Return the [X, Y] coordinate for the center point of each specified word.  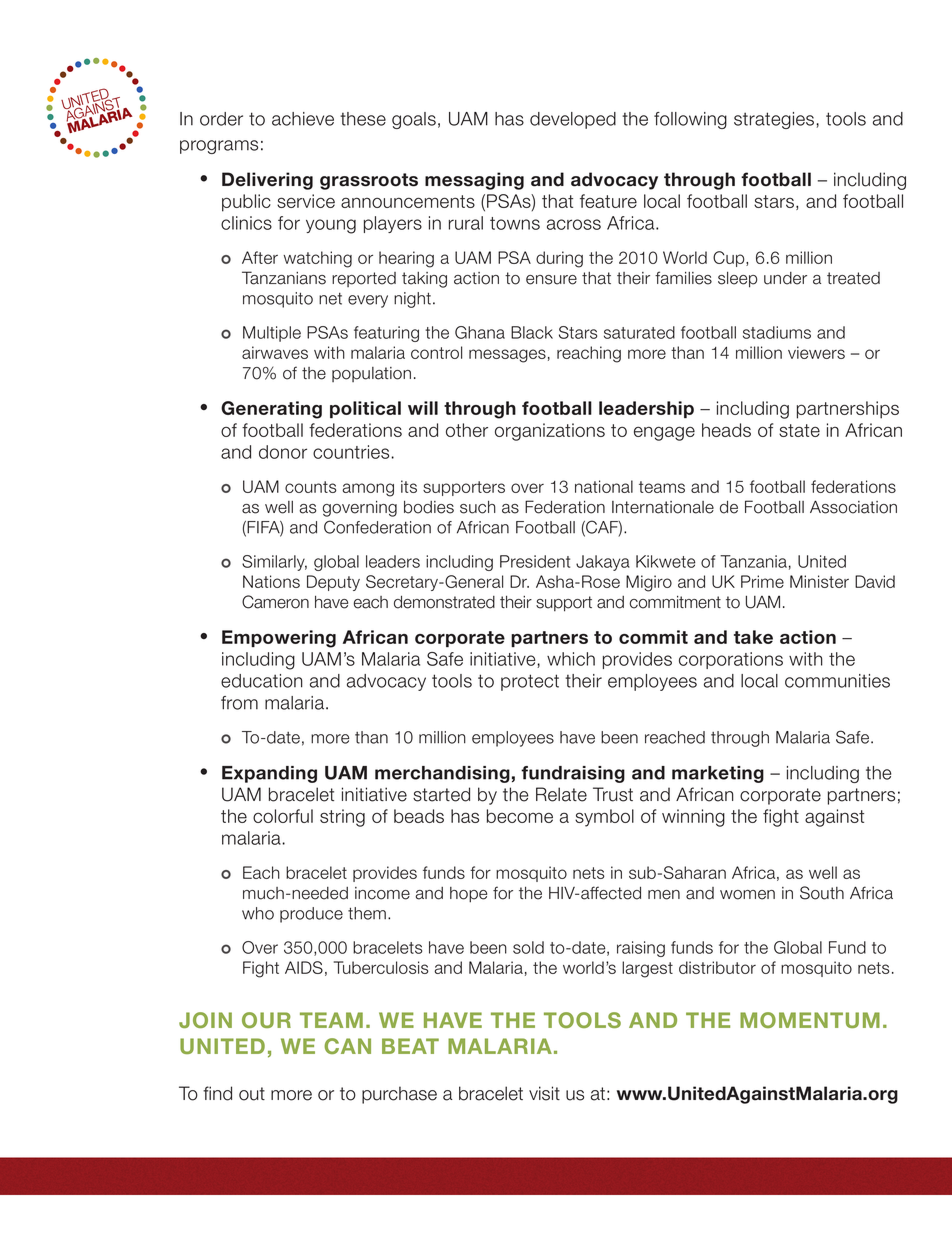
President [535, 561]
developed [573, 120]
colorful [283, 816]
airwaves [275, 352]
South [822, 893]
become [520, 816]
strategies [775, 120]
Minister [819, 581]
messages [507, 356]
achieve [303, 119]
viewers [816, 352]
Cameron [275, 602]
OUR [266, 1020]
